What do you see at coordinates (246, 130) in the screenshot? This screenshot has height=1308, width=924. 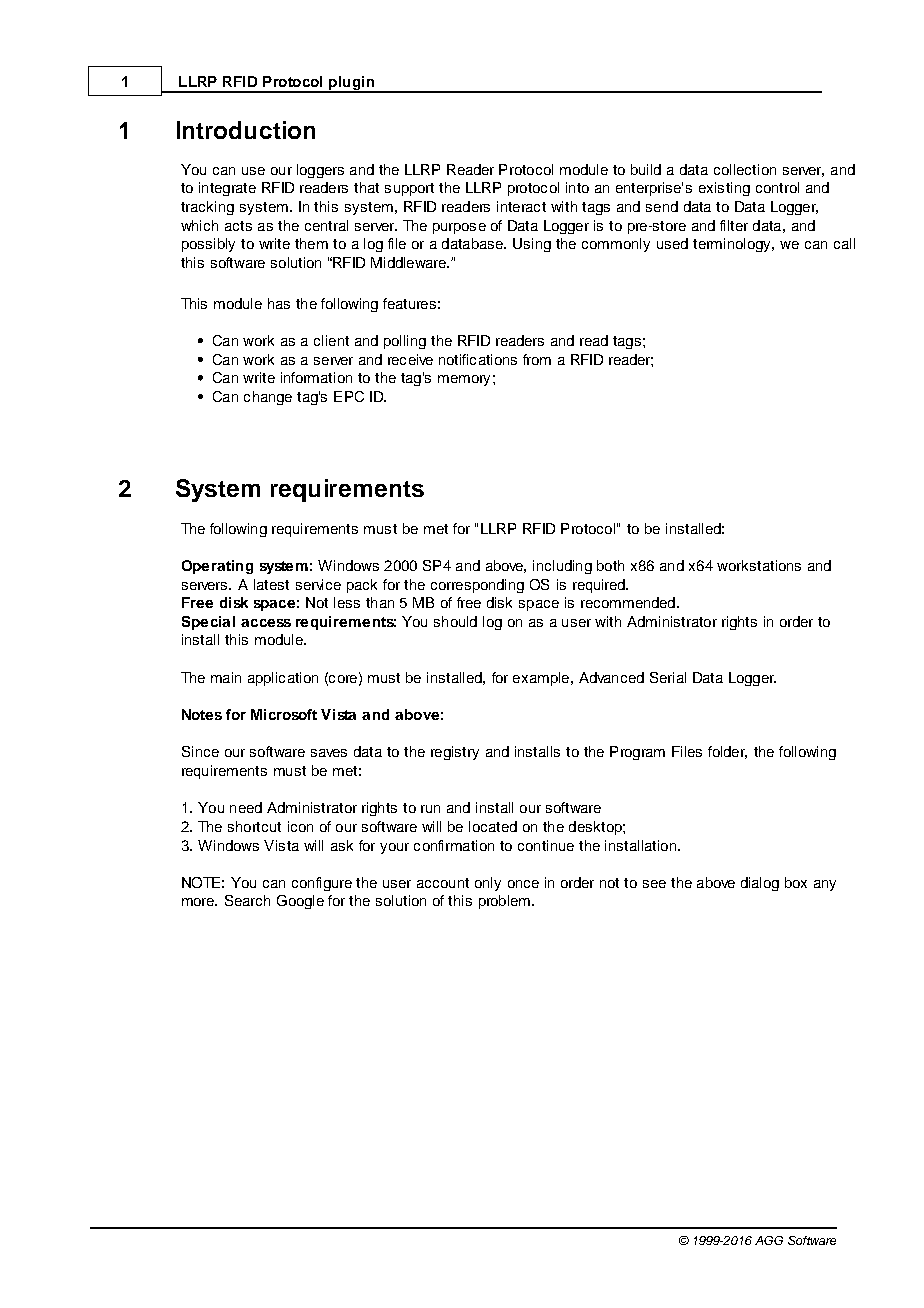 I see `Introduction` at bounding box center [246, 130].
